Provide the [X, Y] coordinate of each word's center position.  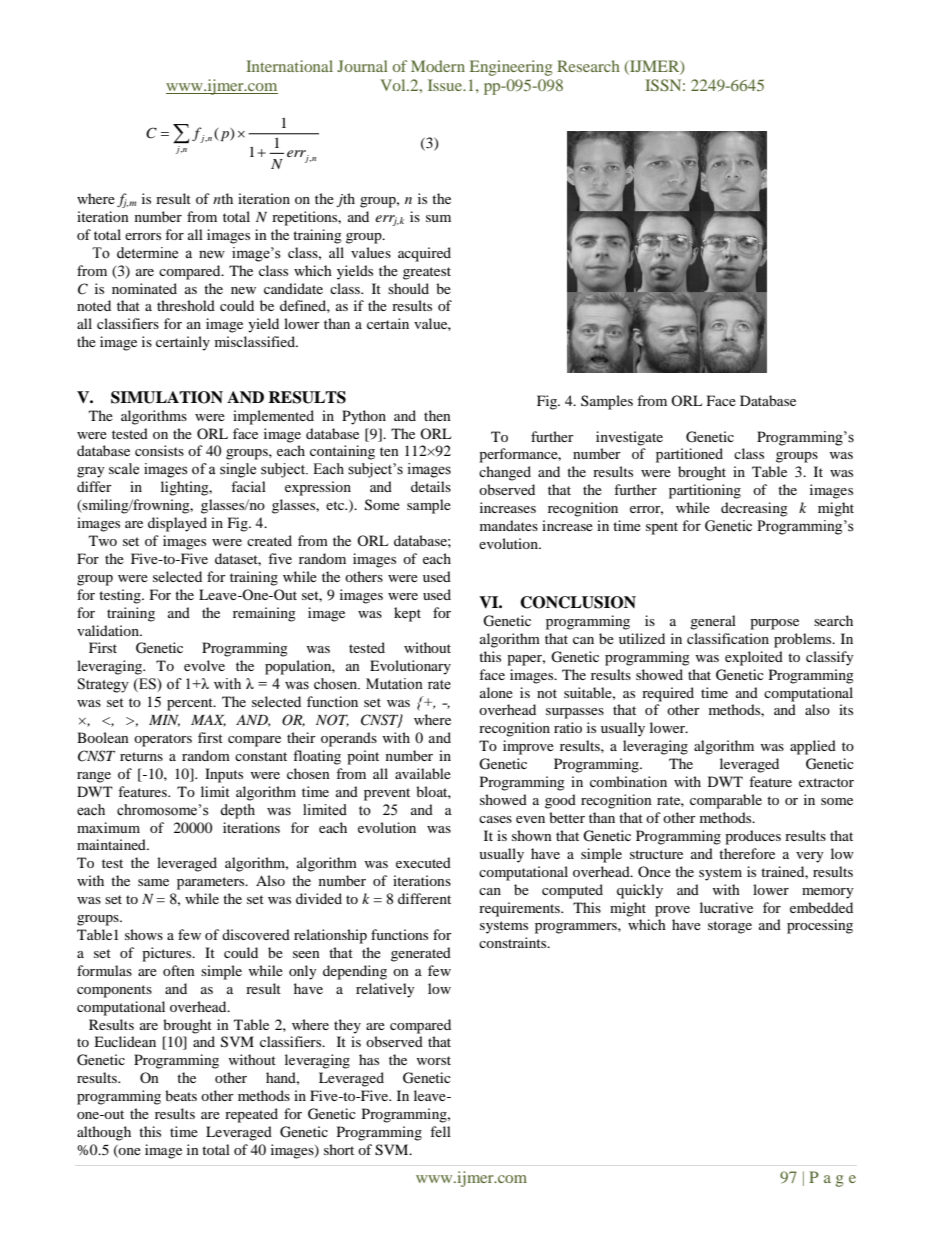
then [437, 415]
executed [423, 862]
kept [407, 614]
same [153, 882]
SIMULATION [167, 397]
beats [181, 1095]
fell [440, 1131]
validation [109, 630]
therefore [747, 853]
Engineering [511, 68]
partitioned [689, 455]
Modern [438, 66]
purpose [774, 624]
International [289, 66]
